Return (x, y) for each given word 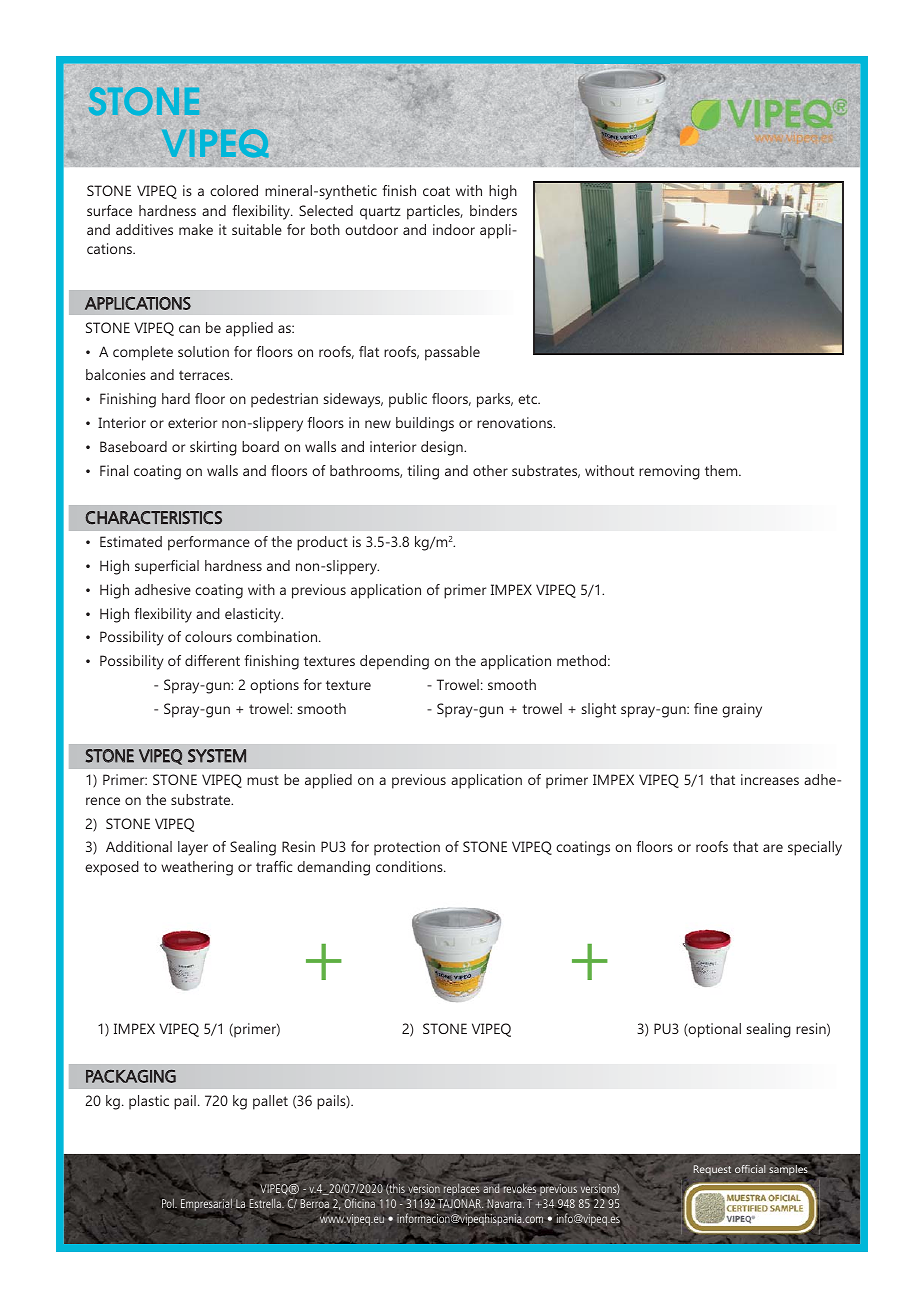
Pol (169, 1204)
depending (394, 662)
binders (493, 210)
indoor (454, 229)
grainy (742, 710)
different (212, 660)
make (196, 229)
